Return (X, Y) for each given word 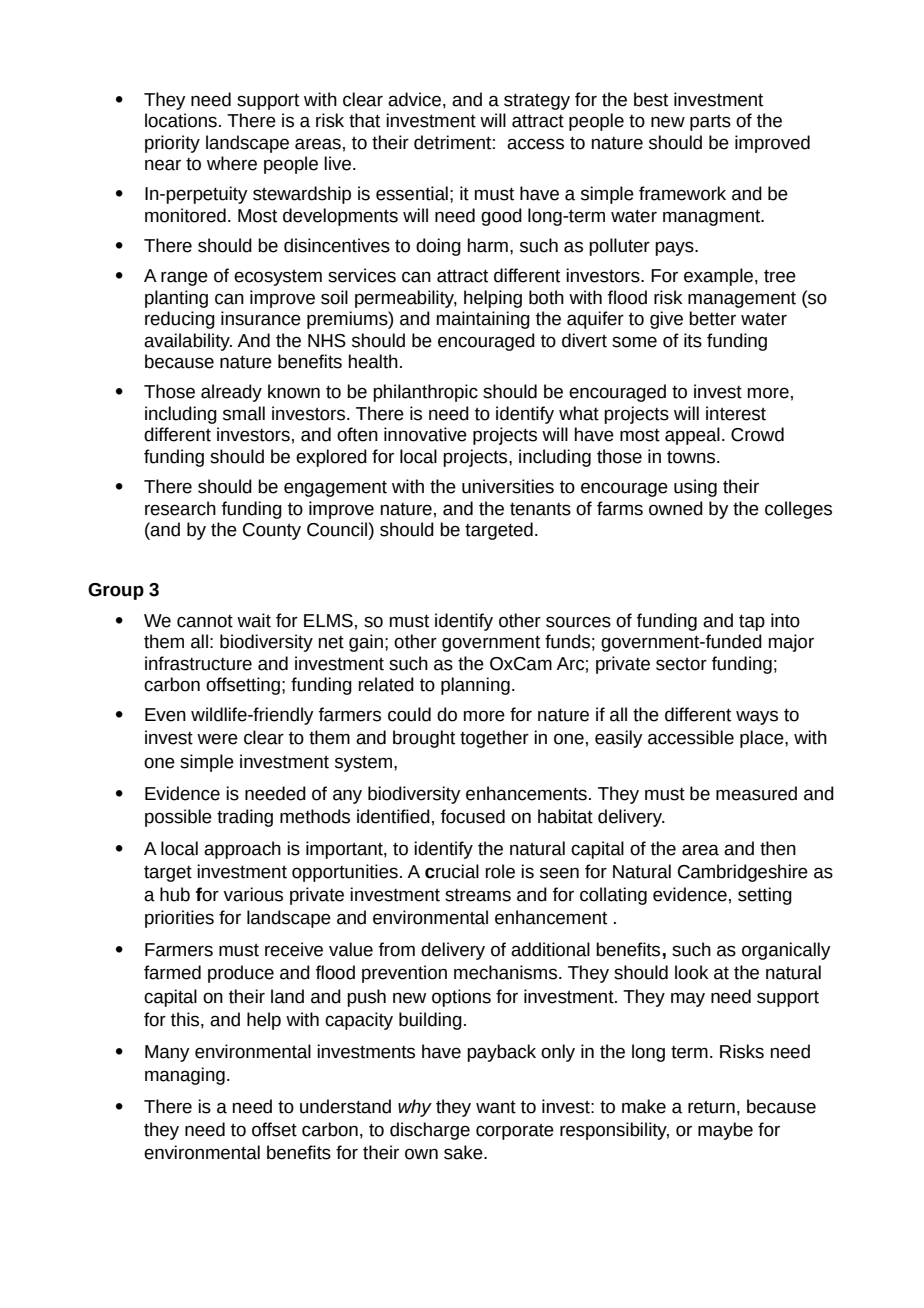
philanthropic (425, 393)
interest (736, 413)
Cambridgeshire (743, 873)
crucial (452, 871)
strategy (537, 101)
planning (475, 686)
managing (185, 1076)
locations (181, 120)
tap (752, 622)
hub (175, 894)
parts (710, 123)
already (231, 393)
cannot (205, 621)
